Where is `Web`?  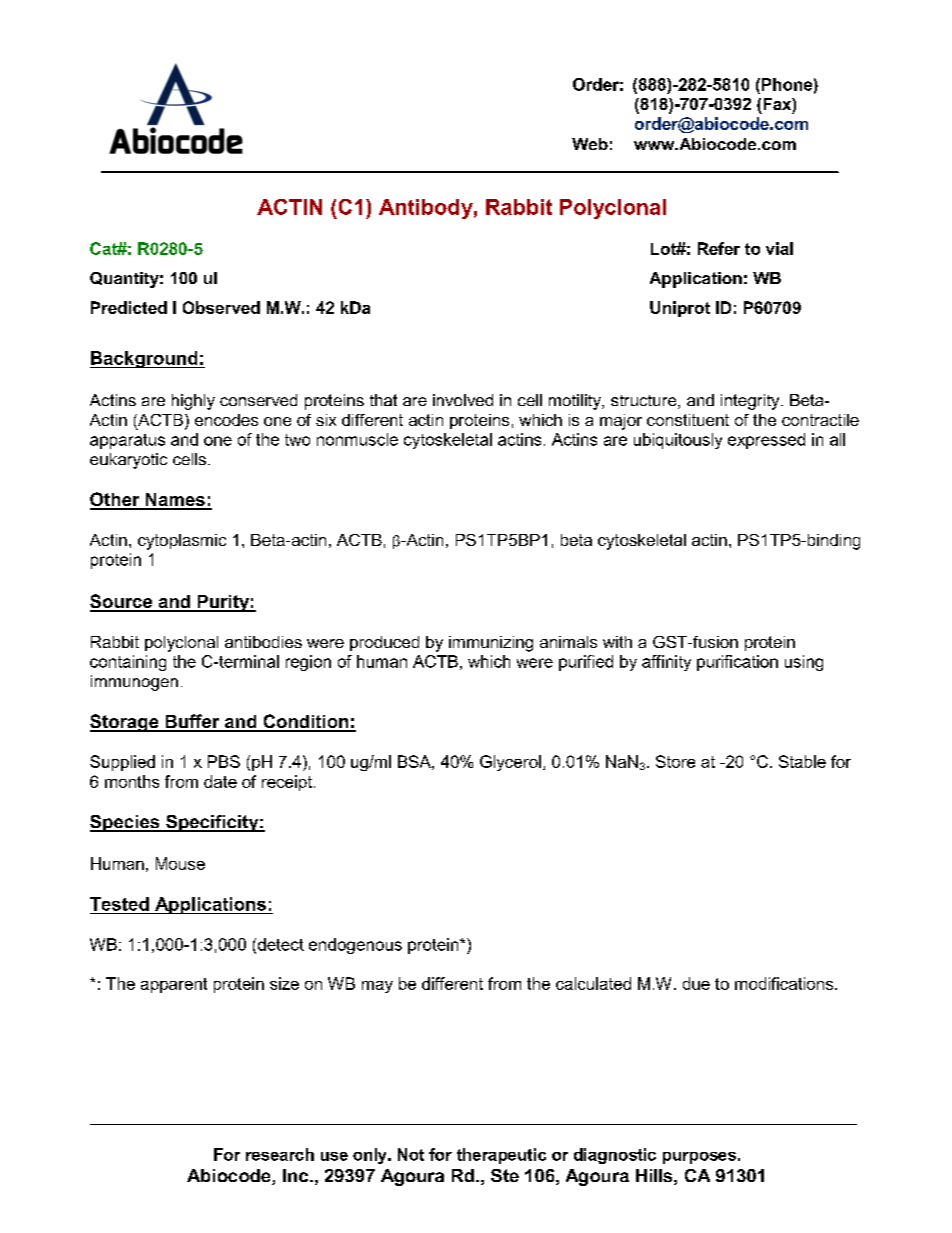 Web is located at coordinates (590, 144).
